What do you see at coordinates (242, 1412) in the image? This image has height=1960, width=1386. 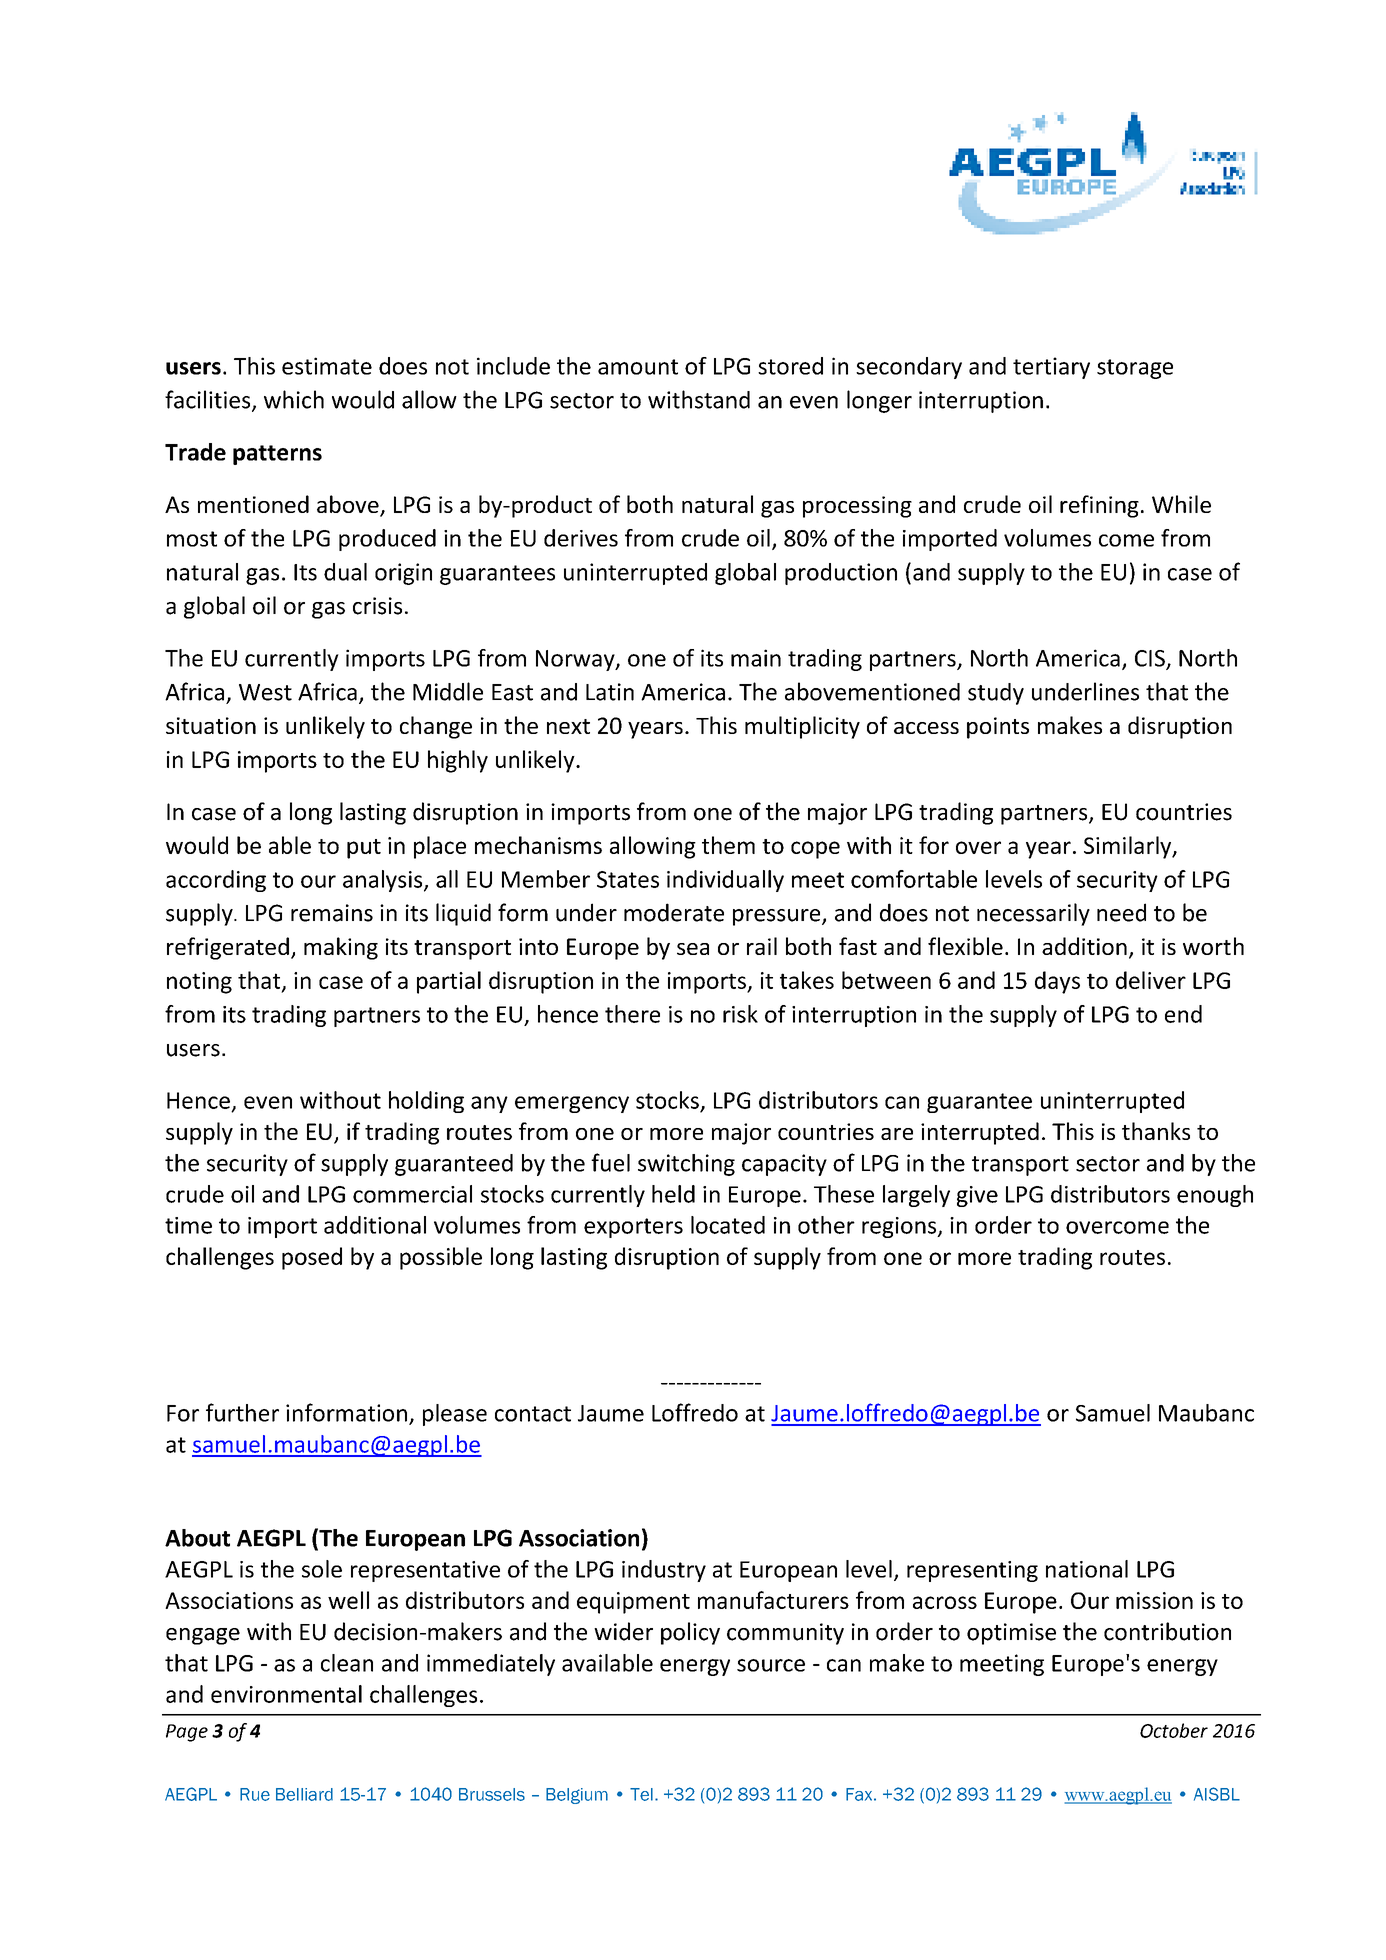 I see `further` at bounding box center [242, 1412].
